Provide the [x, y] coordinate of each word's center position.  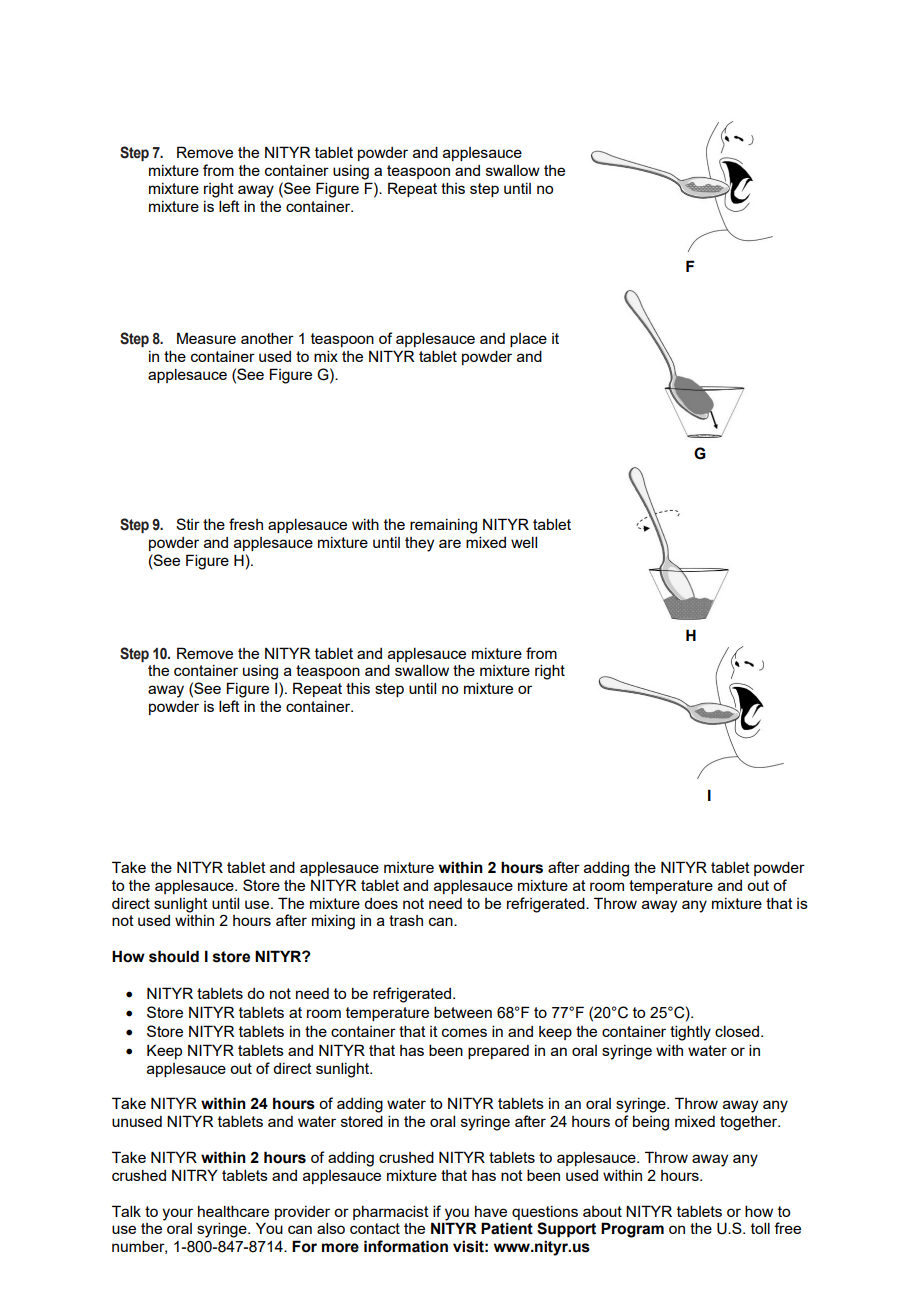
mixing [333, 922]
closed [738, 1031]
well [524, 542]
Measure [206, 338]
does [381, 903]
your [177, 1214]
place [528, 340]
